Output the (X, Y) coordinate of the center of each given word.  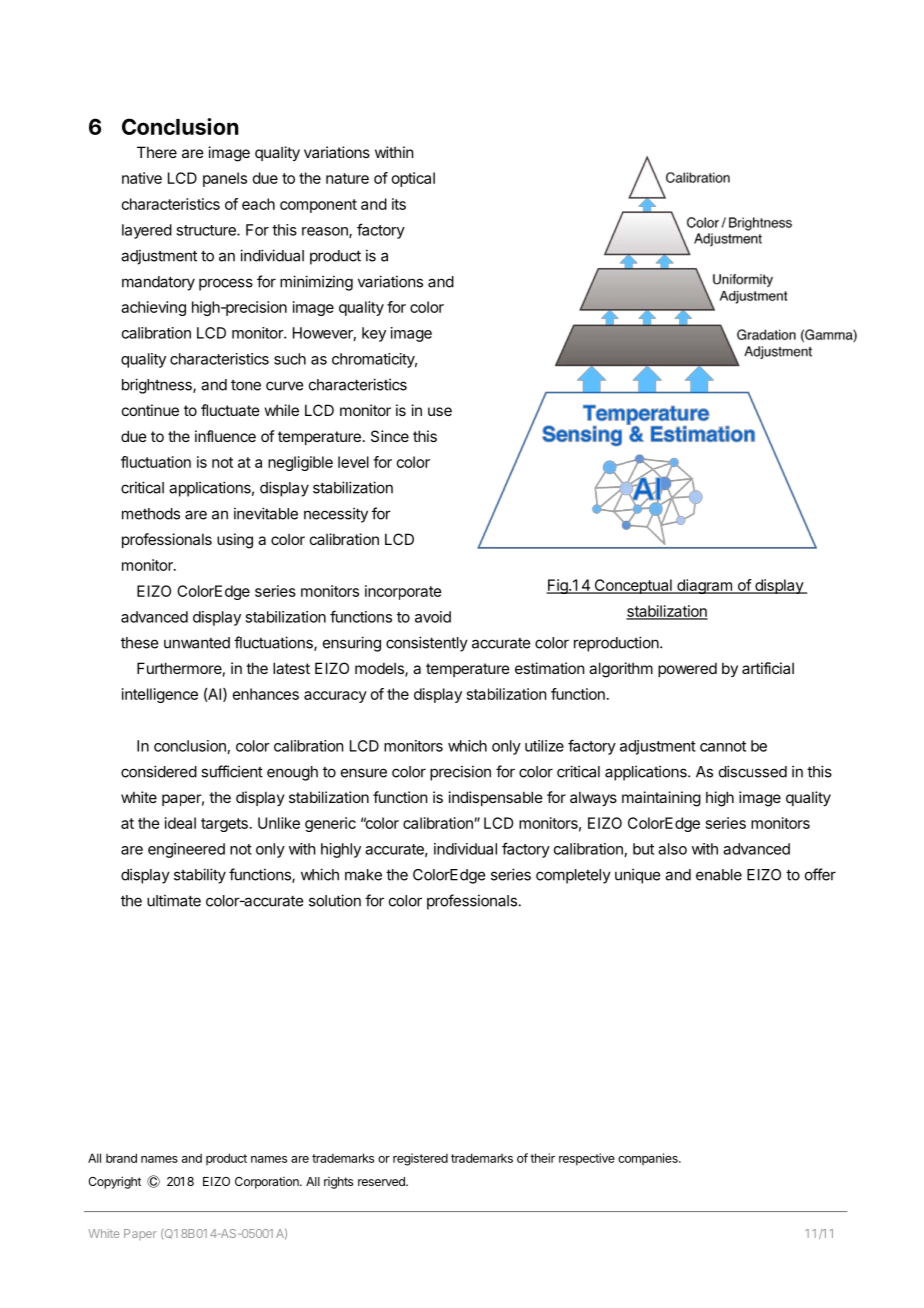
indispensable (496, 798)
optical (413, 179)
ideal (180, 823)
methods (151, 514)
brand (121, 1158)
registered (420, 1159)
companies (649, 1159)
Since (390, 436)
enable (719, 875)
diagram (704, 586)
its (399, 204)
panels (225, 179)
